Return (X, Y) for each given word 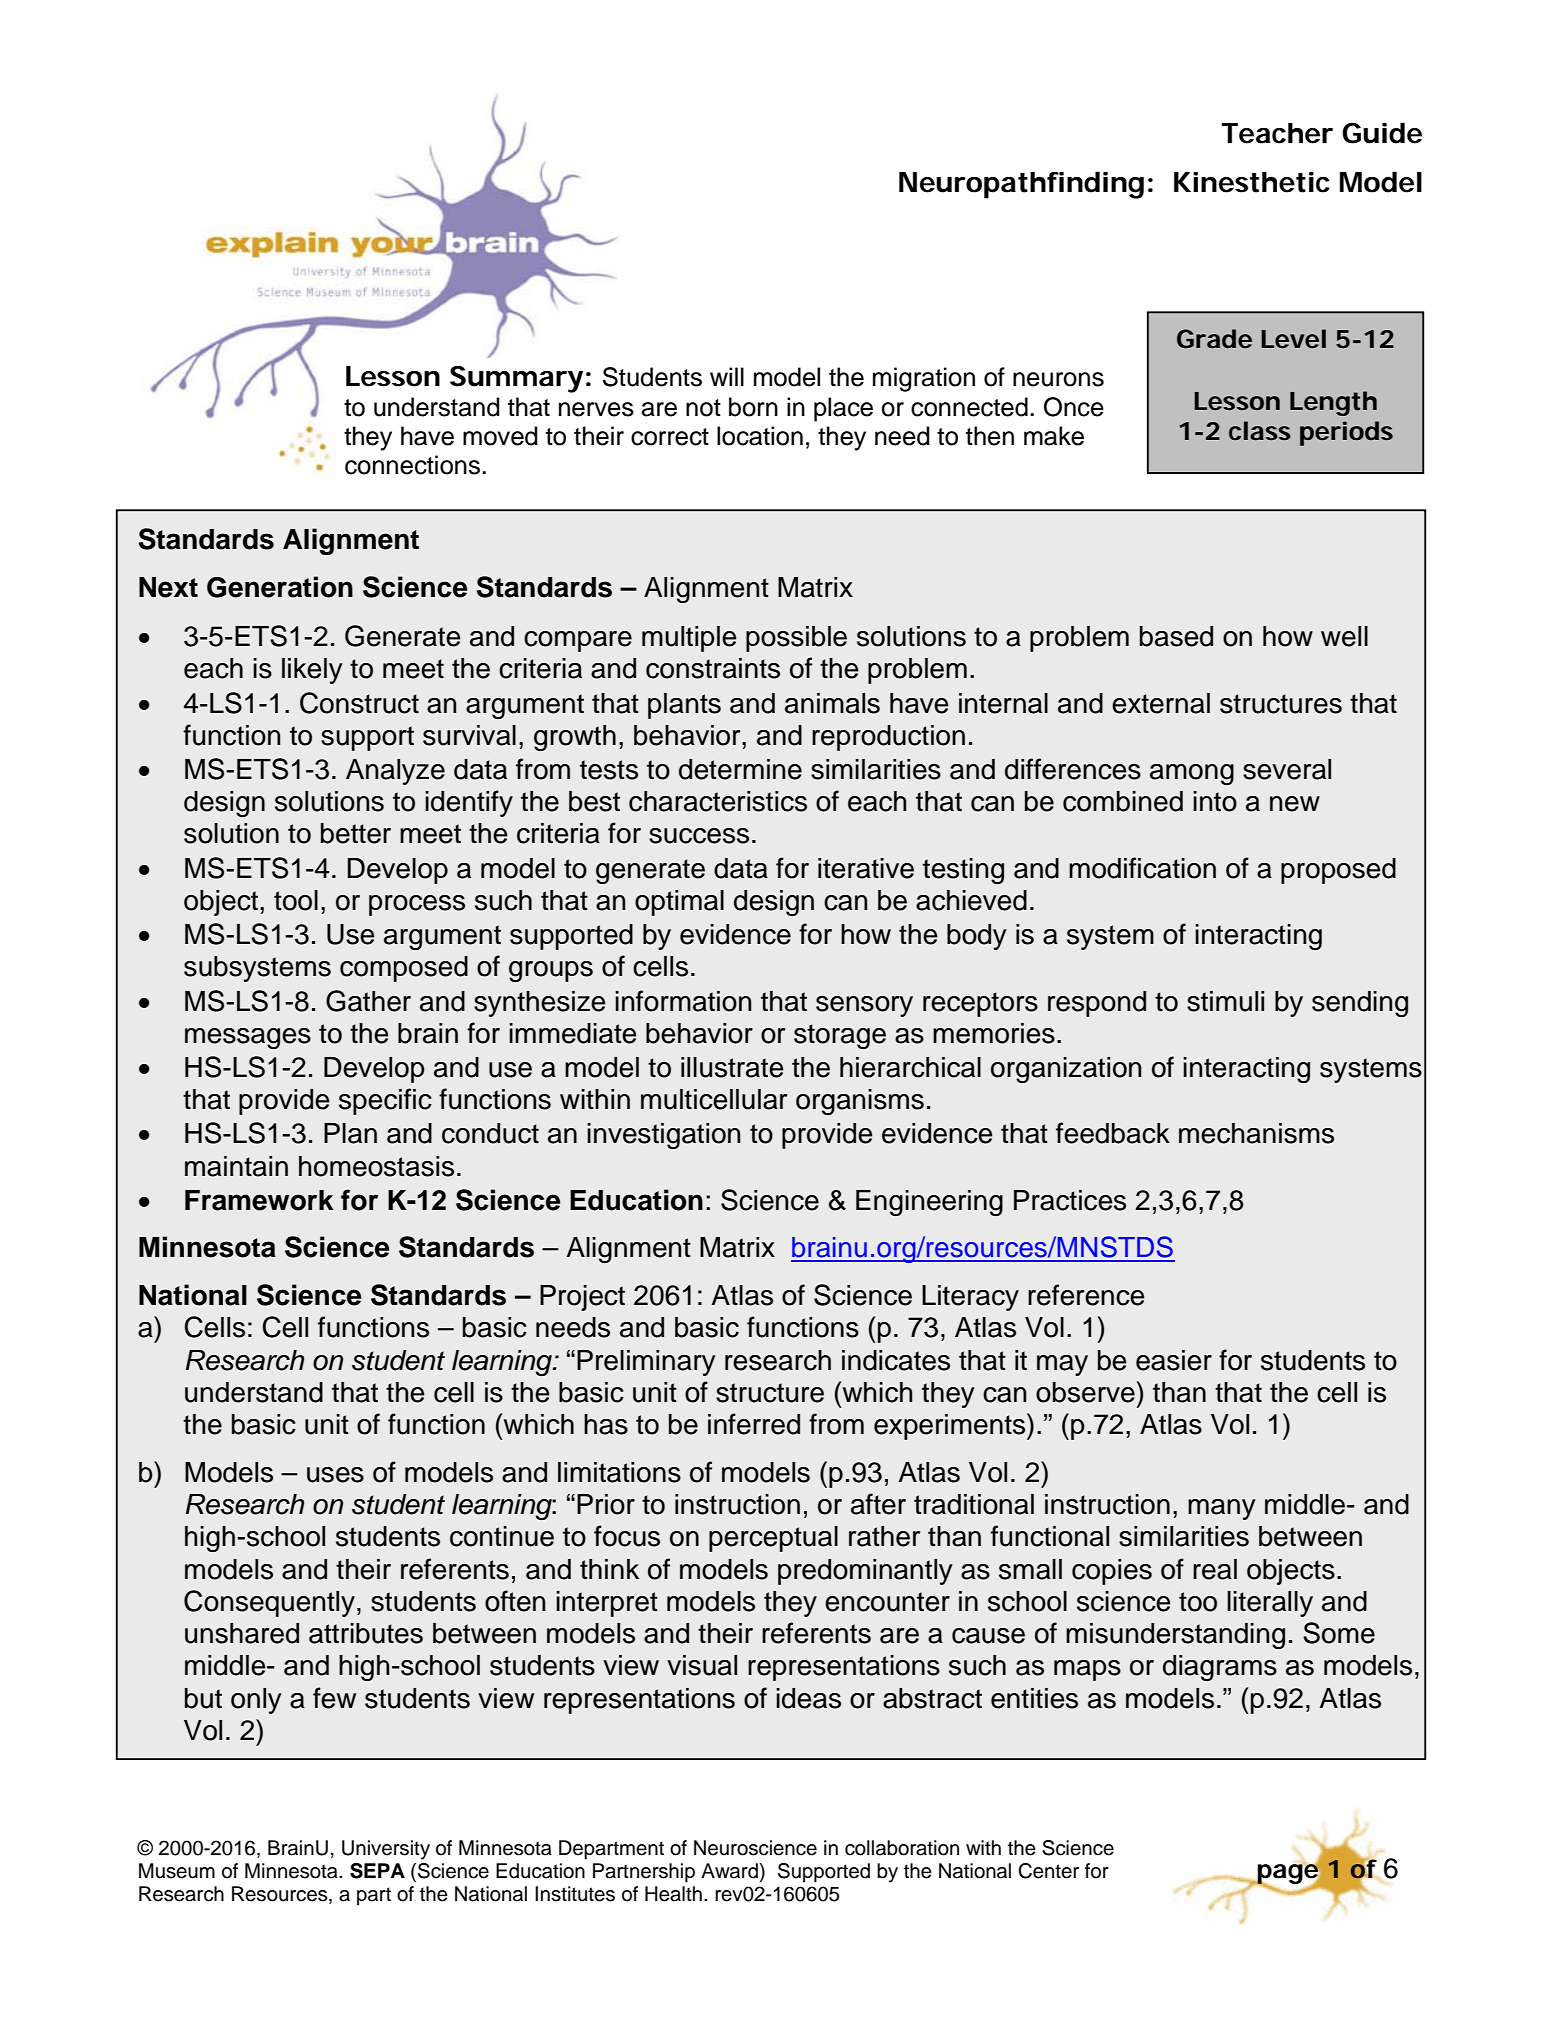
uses (335, 1475)
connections (412, 465)
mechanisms (1256, 1133)
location (760, 436)
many (1222, 1509)
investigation (663, 1136)
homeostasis (376, 1166)
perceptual (773, 1539)
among (1192, 774)
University (386, 1850)
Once (1074, 407)
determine (740, 769)
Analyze (395, 772)
